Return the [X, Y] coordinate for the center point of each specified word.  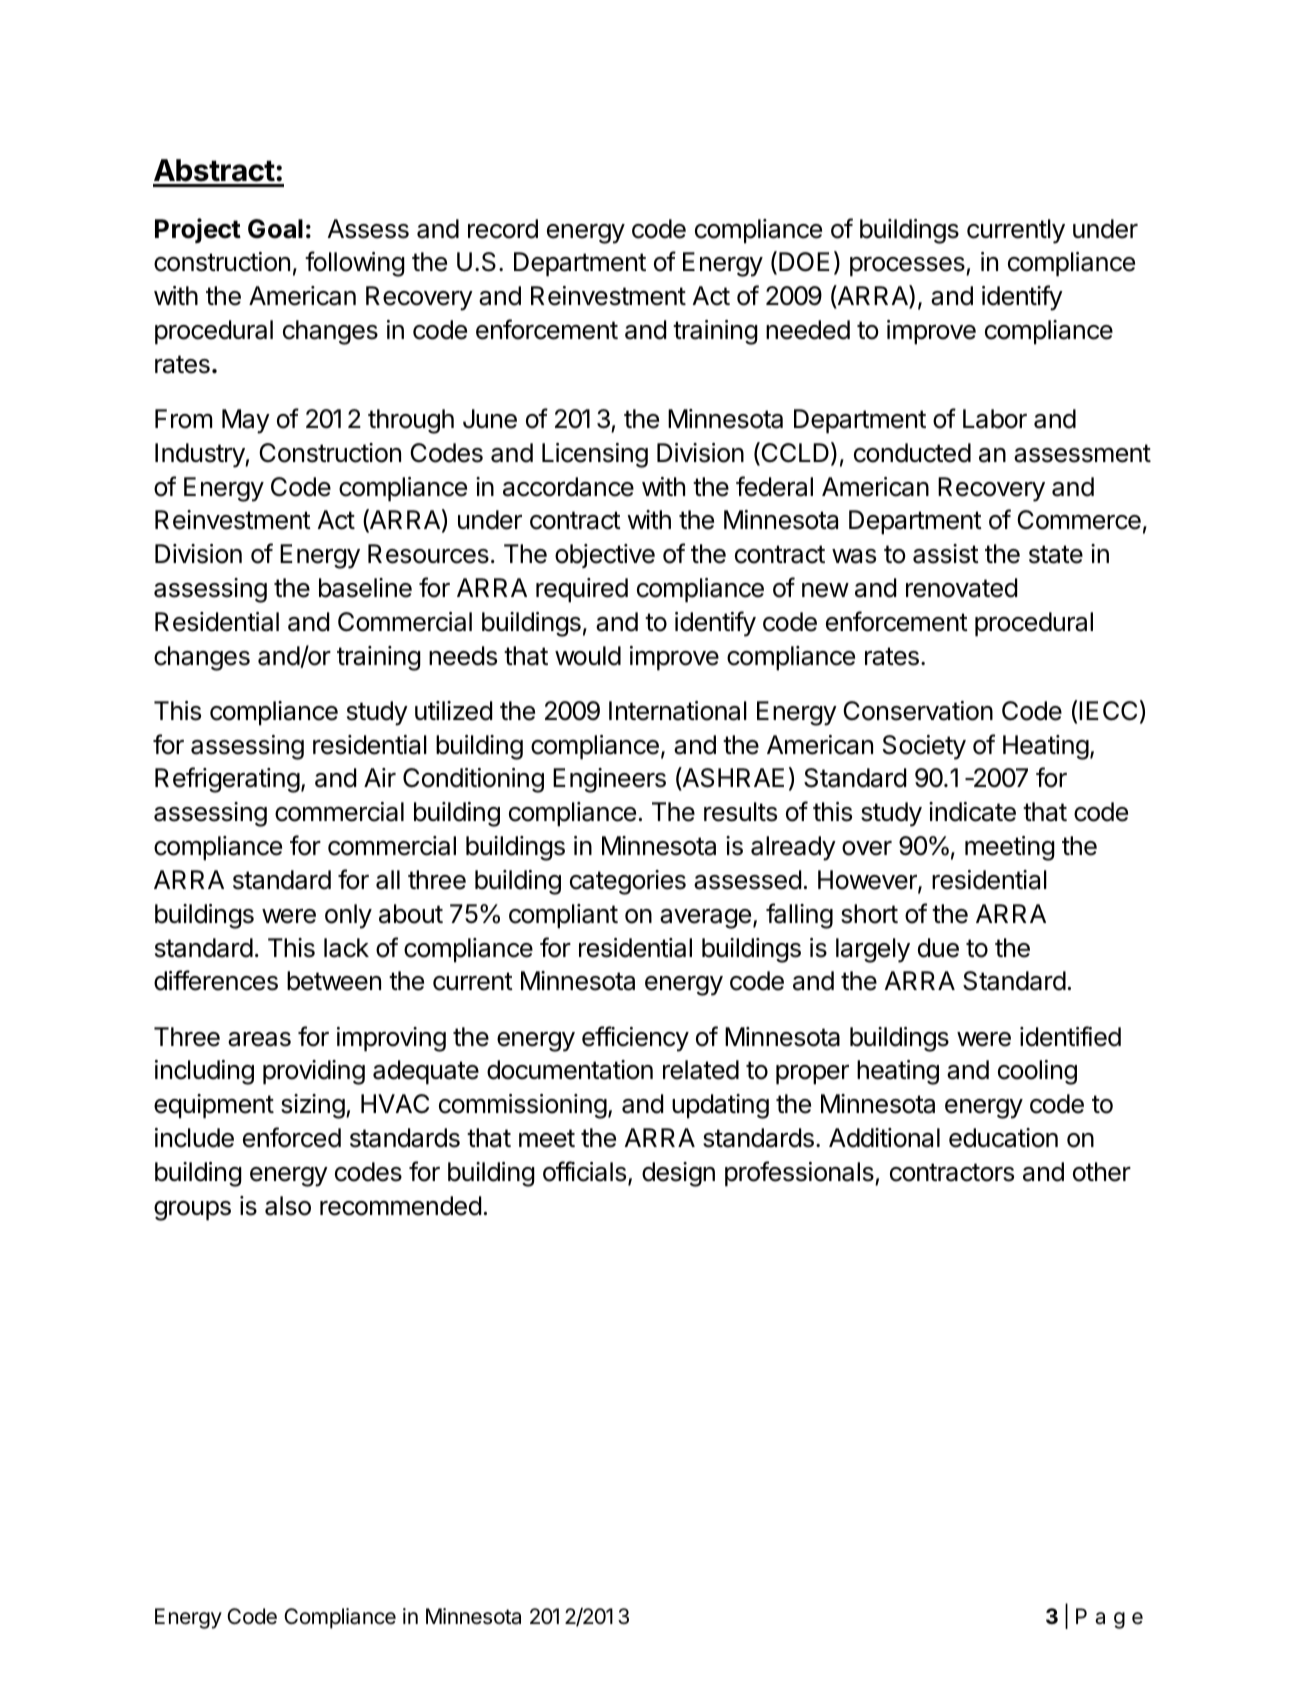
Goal [275, 229]
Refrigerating [227, 780]
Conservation [918, 711]
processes [908, 267]
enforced [292, 1137]
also [288, 1206]
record [503, 229]
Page [1109, 1618]
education [1003, 1138]
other [1102, 1172]
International [678, 711]
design [678, 1174]
